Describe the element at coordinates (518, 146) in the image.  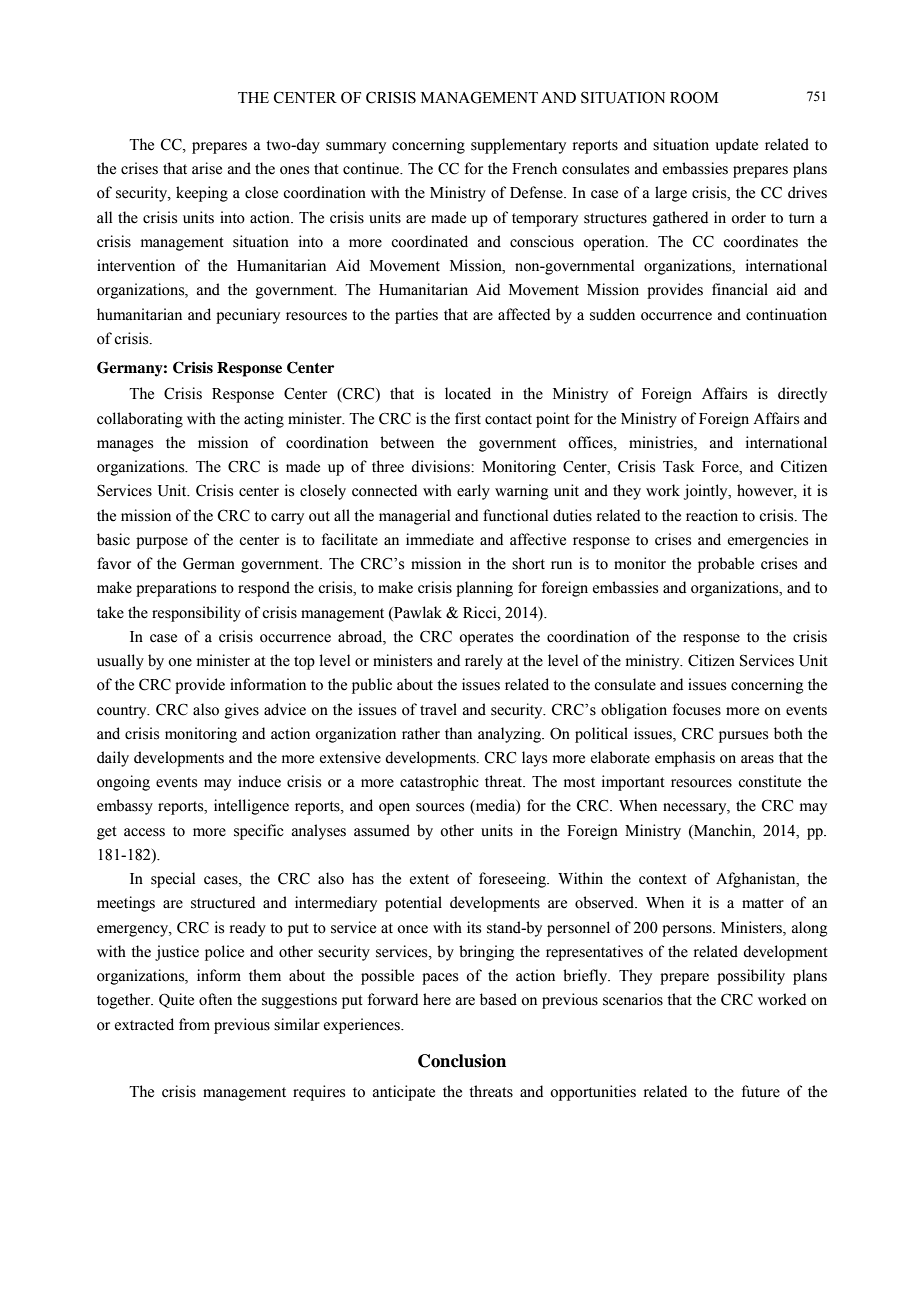
I see `supplementary` at that location.
